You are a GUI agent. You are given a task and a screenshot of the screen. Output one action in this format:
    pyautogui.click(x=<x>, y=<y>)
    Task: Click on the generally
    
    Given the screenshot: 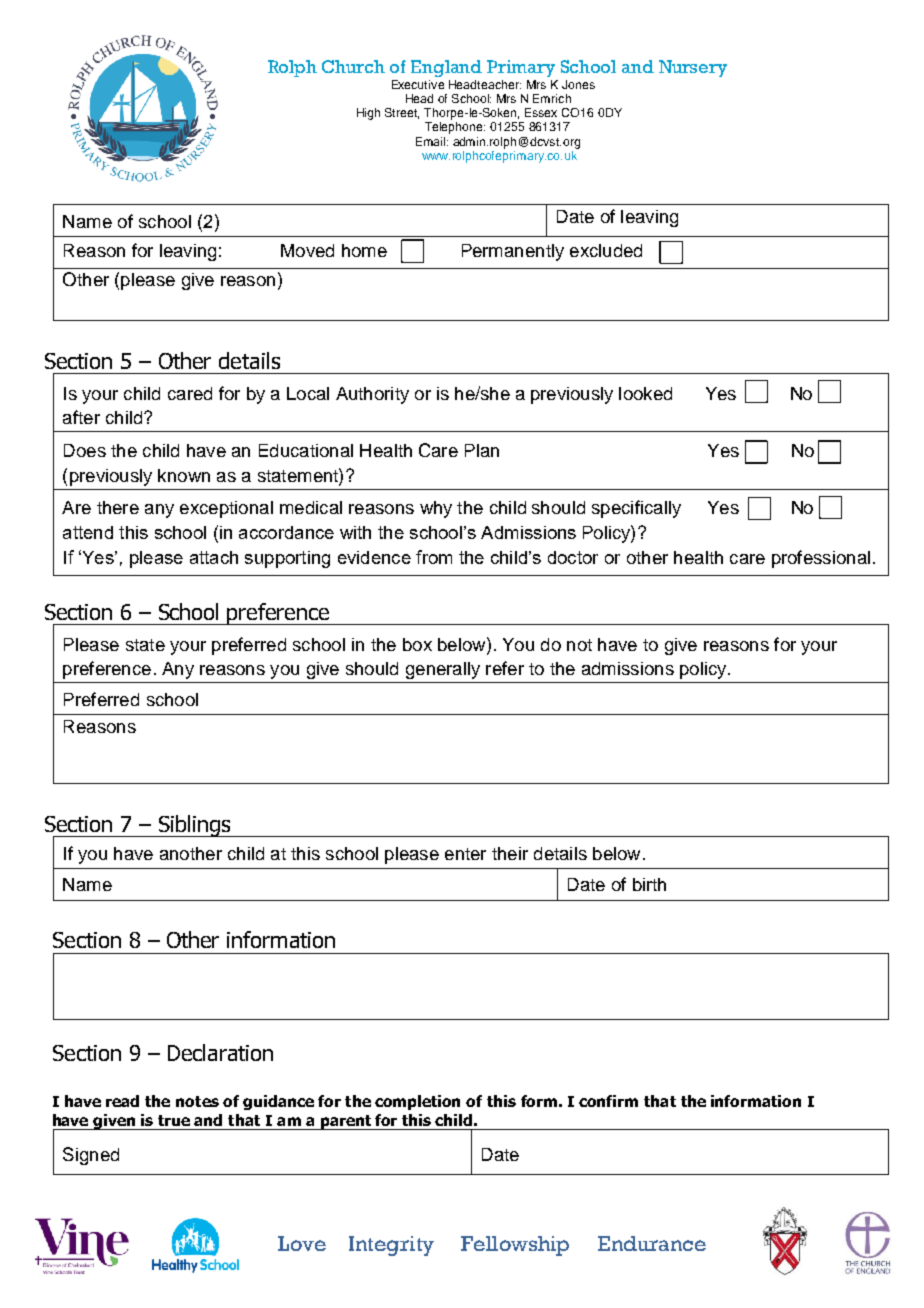 What is the action you would take?
    pyautogui.click(x=443, y=670)
